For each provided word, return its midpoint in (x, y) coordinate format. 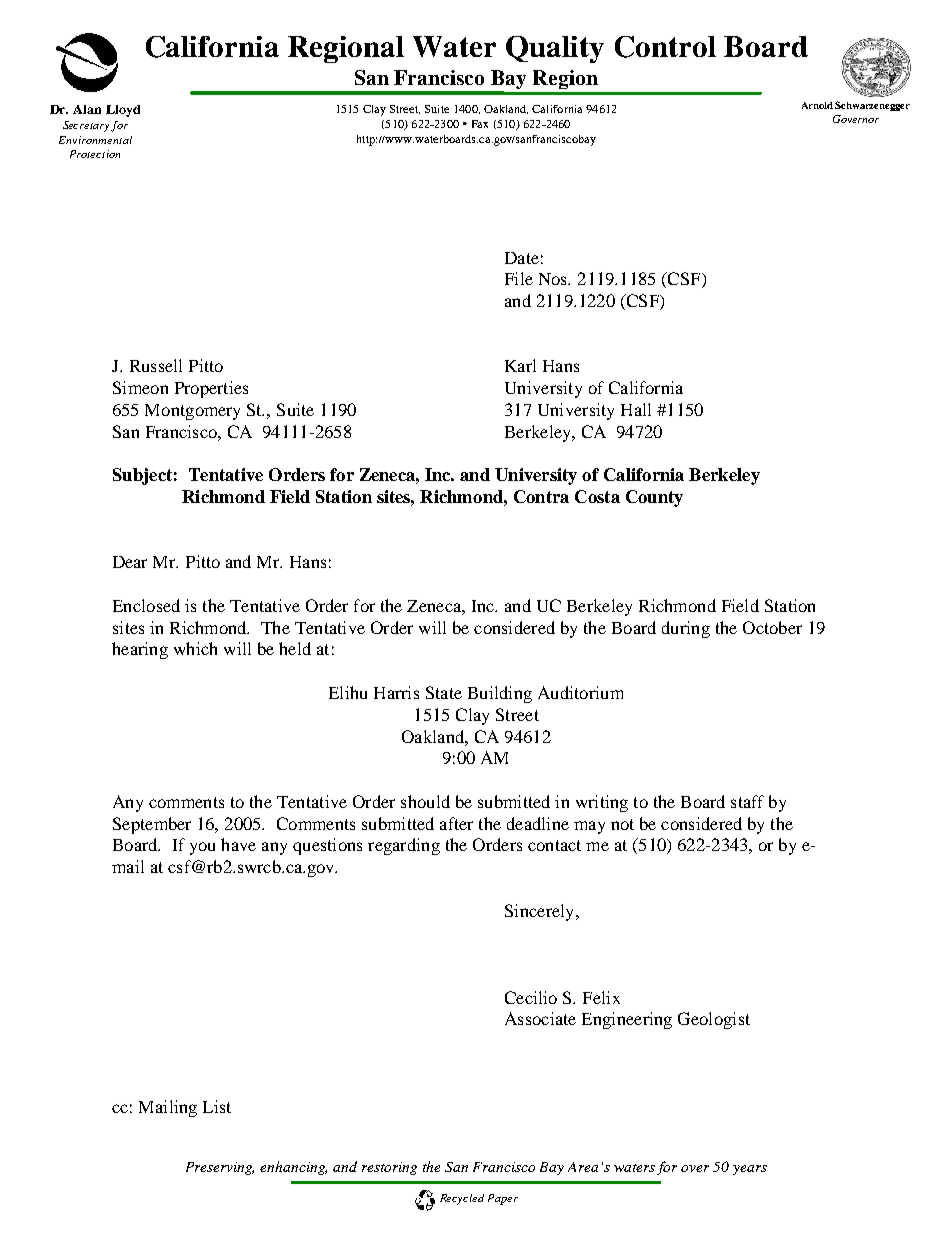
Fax (480, 124)
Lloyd (123, 111)
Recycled (462, 1199)
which (195, 648)
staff (747, 801)
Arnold (817, 105)
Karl (520, 365)
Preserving (220, 1168)
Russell (156, 365)
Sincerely (541, 912)
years (750, 1170)
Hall (636, 409)
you (202, 848)
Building (500, 694)
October (772, 627)
